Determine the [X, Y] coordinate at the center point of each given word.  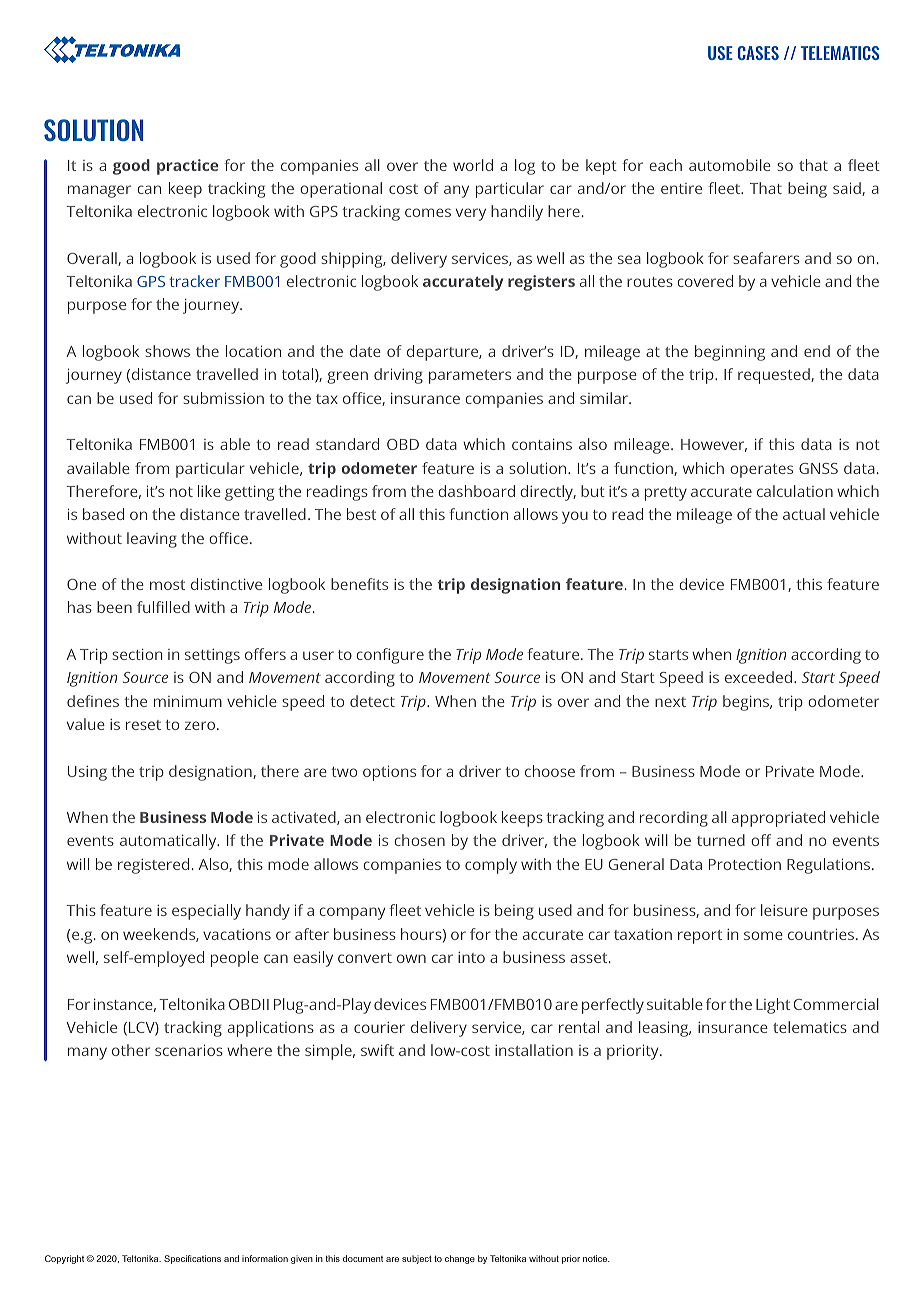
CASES [758, 53]
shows [167, 351]
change [460, 1259]
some [763, 935]
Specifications [192, 1259]
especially [206, 912]
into [471, 957]
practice [187, 167]
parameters [470, 377]
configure [390, 656]
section [137, 654]
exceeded [760, 677]
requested [775, 376]
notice [596, 1258]
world [473, 165]
